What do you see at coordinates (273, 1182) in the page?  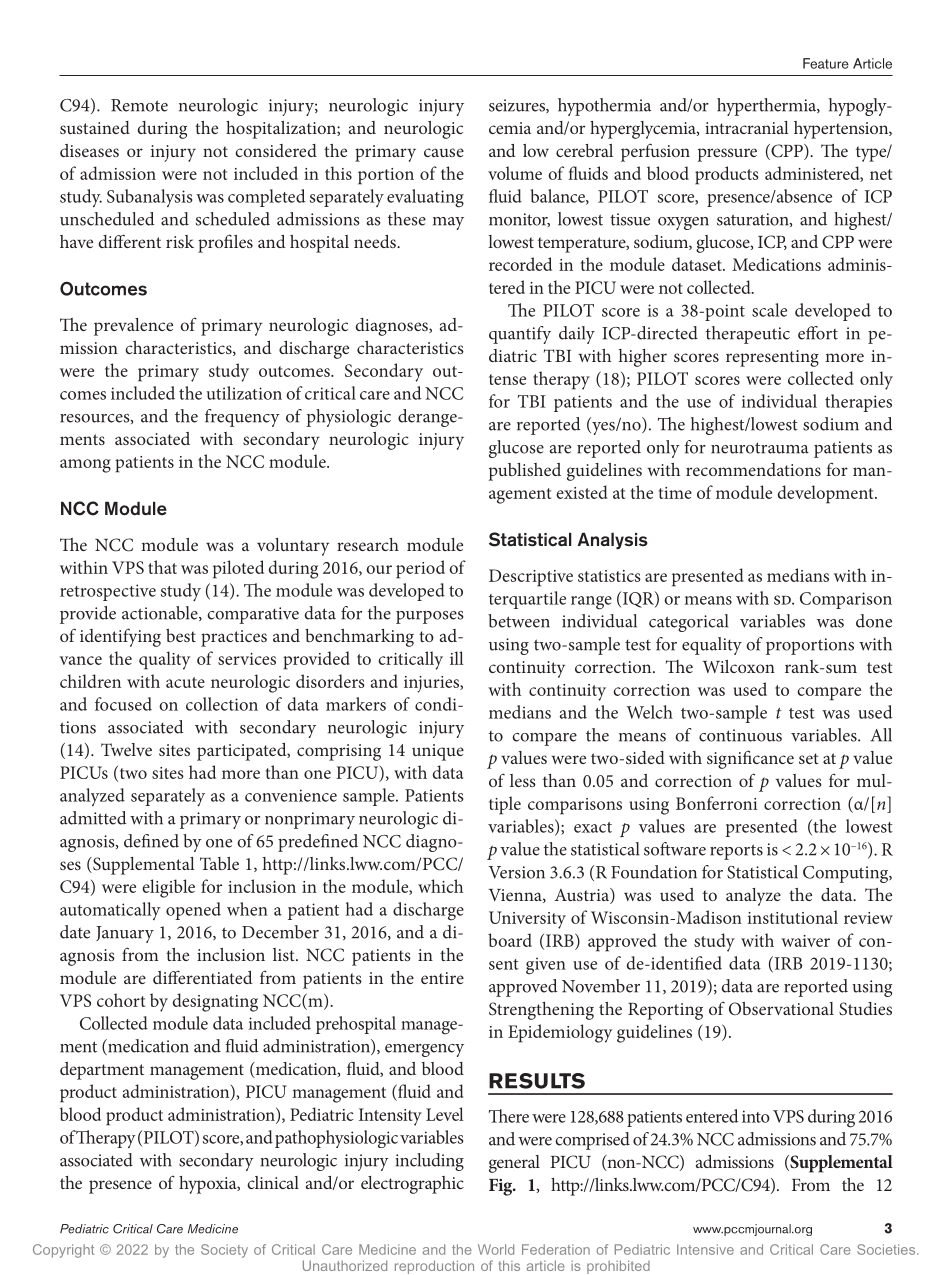 I see `clinical` at bounding box center [273, 1182].
